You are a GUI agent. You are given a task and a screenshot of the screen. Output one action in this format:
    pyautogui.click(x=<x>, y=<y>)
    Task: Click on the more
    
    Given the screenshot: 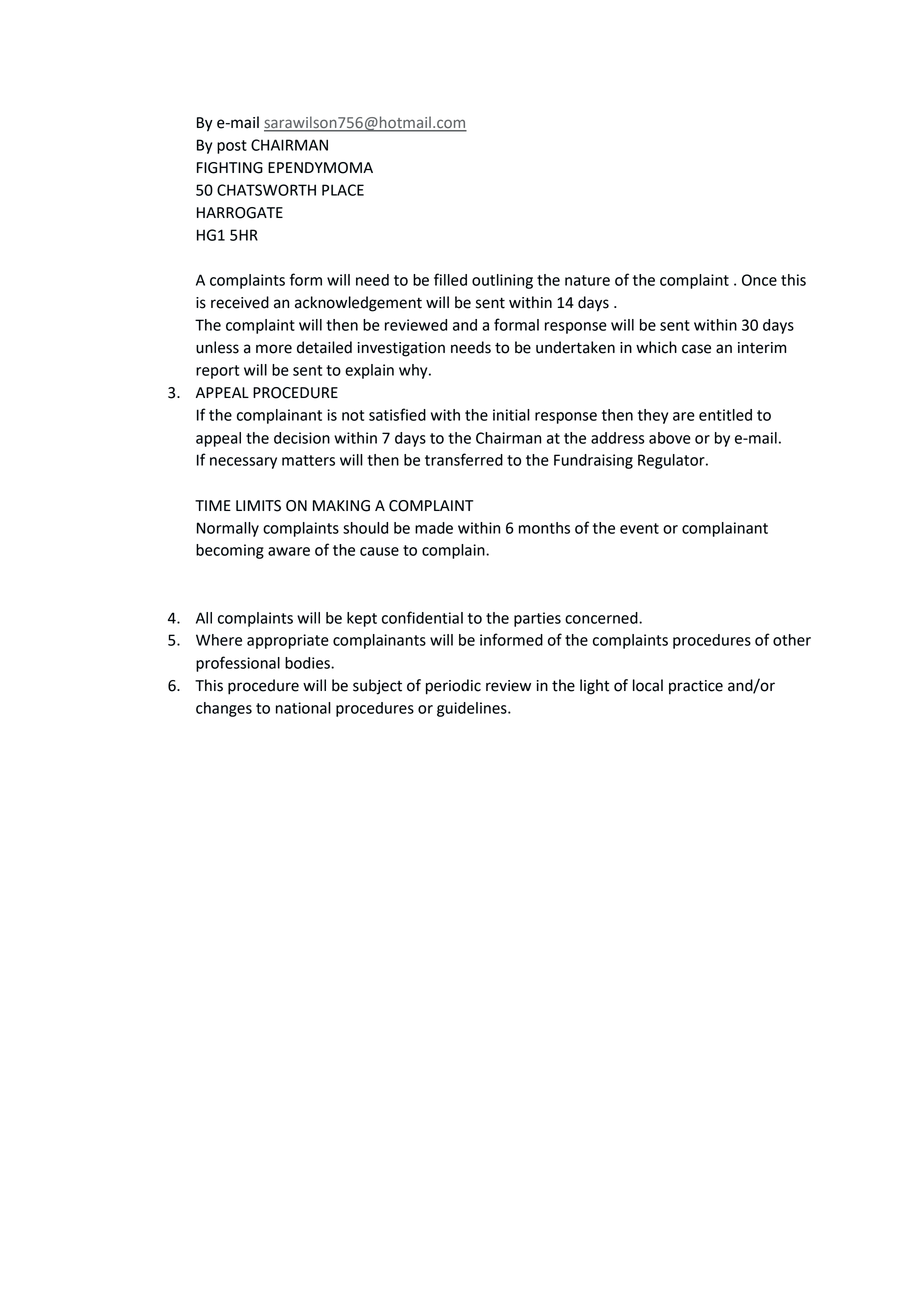 What is the action you would take?
    pyautogui.click(x=274, y=349)
